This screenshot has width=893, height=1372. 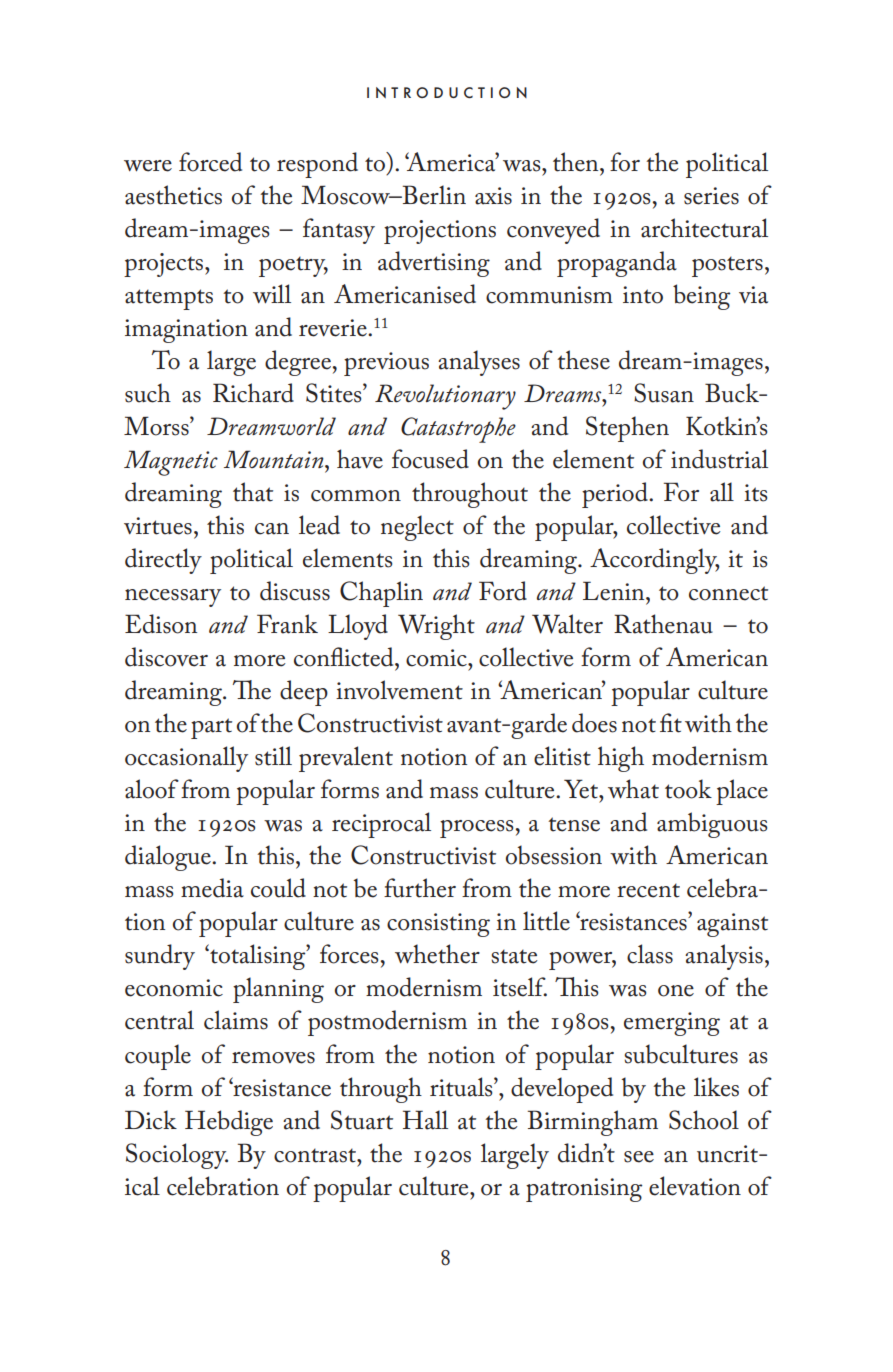 I want to click on forced, so click(x=210, y=162).
